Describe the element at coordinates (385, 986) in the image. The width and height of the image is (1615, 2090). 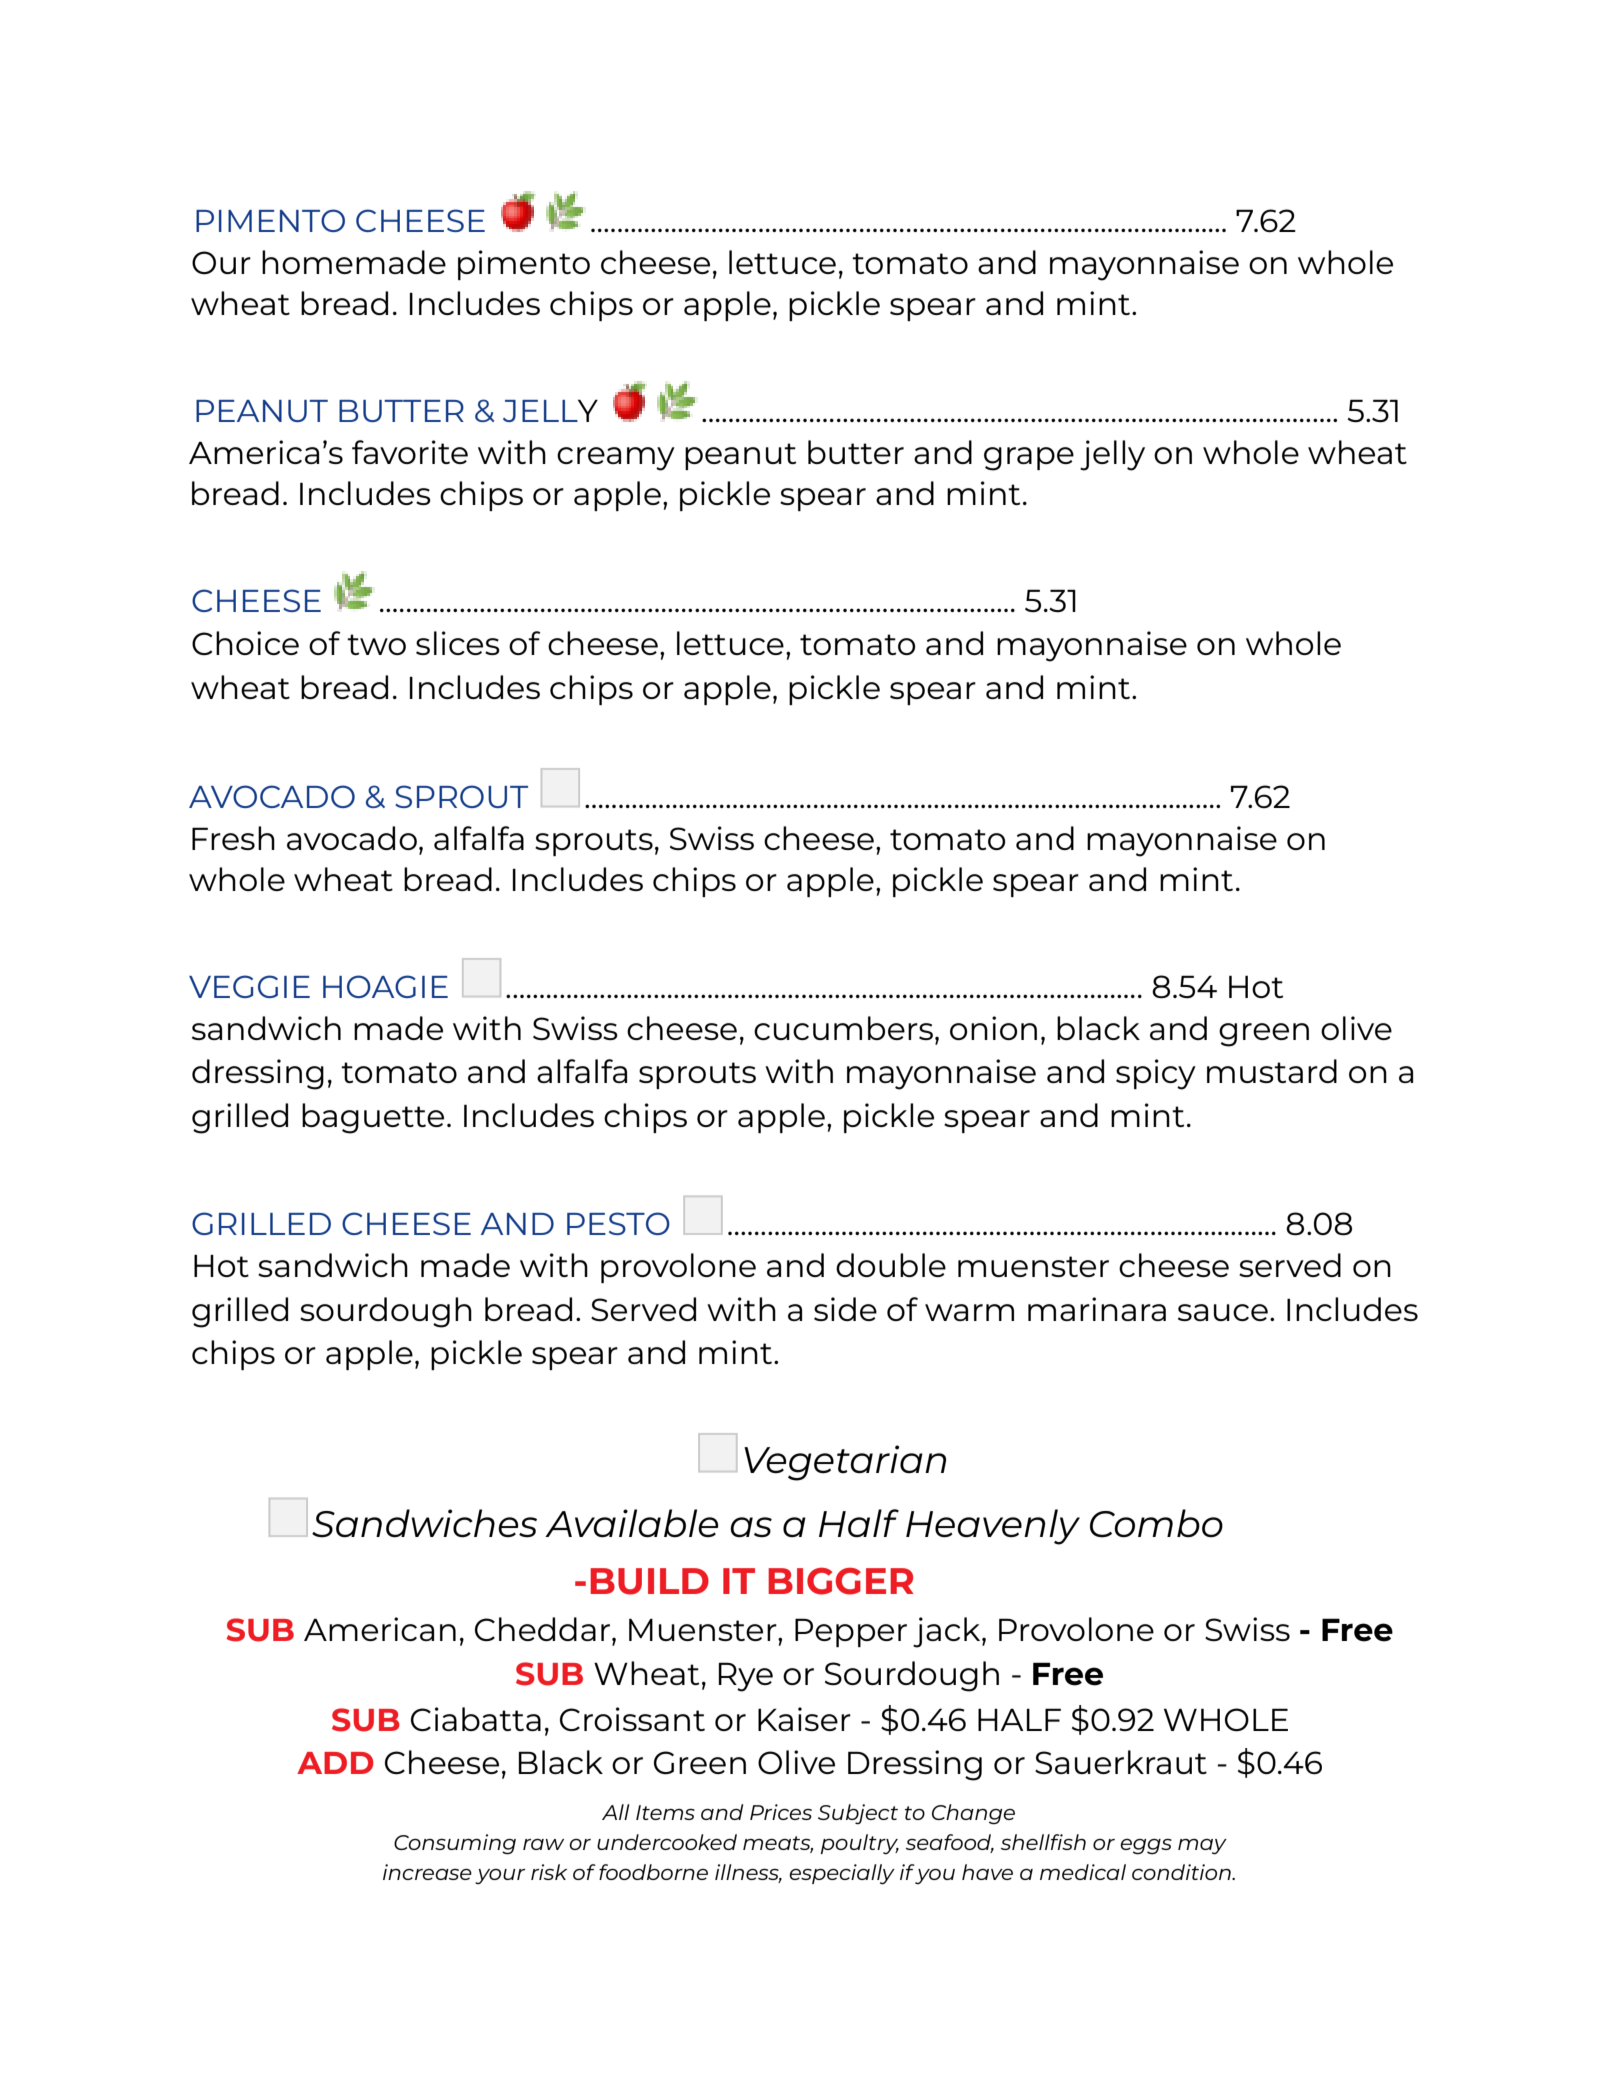
I see `HOAGIE` at that location.
